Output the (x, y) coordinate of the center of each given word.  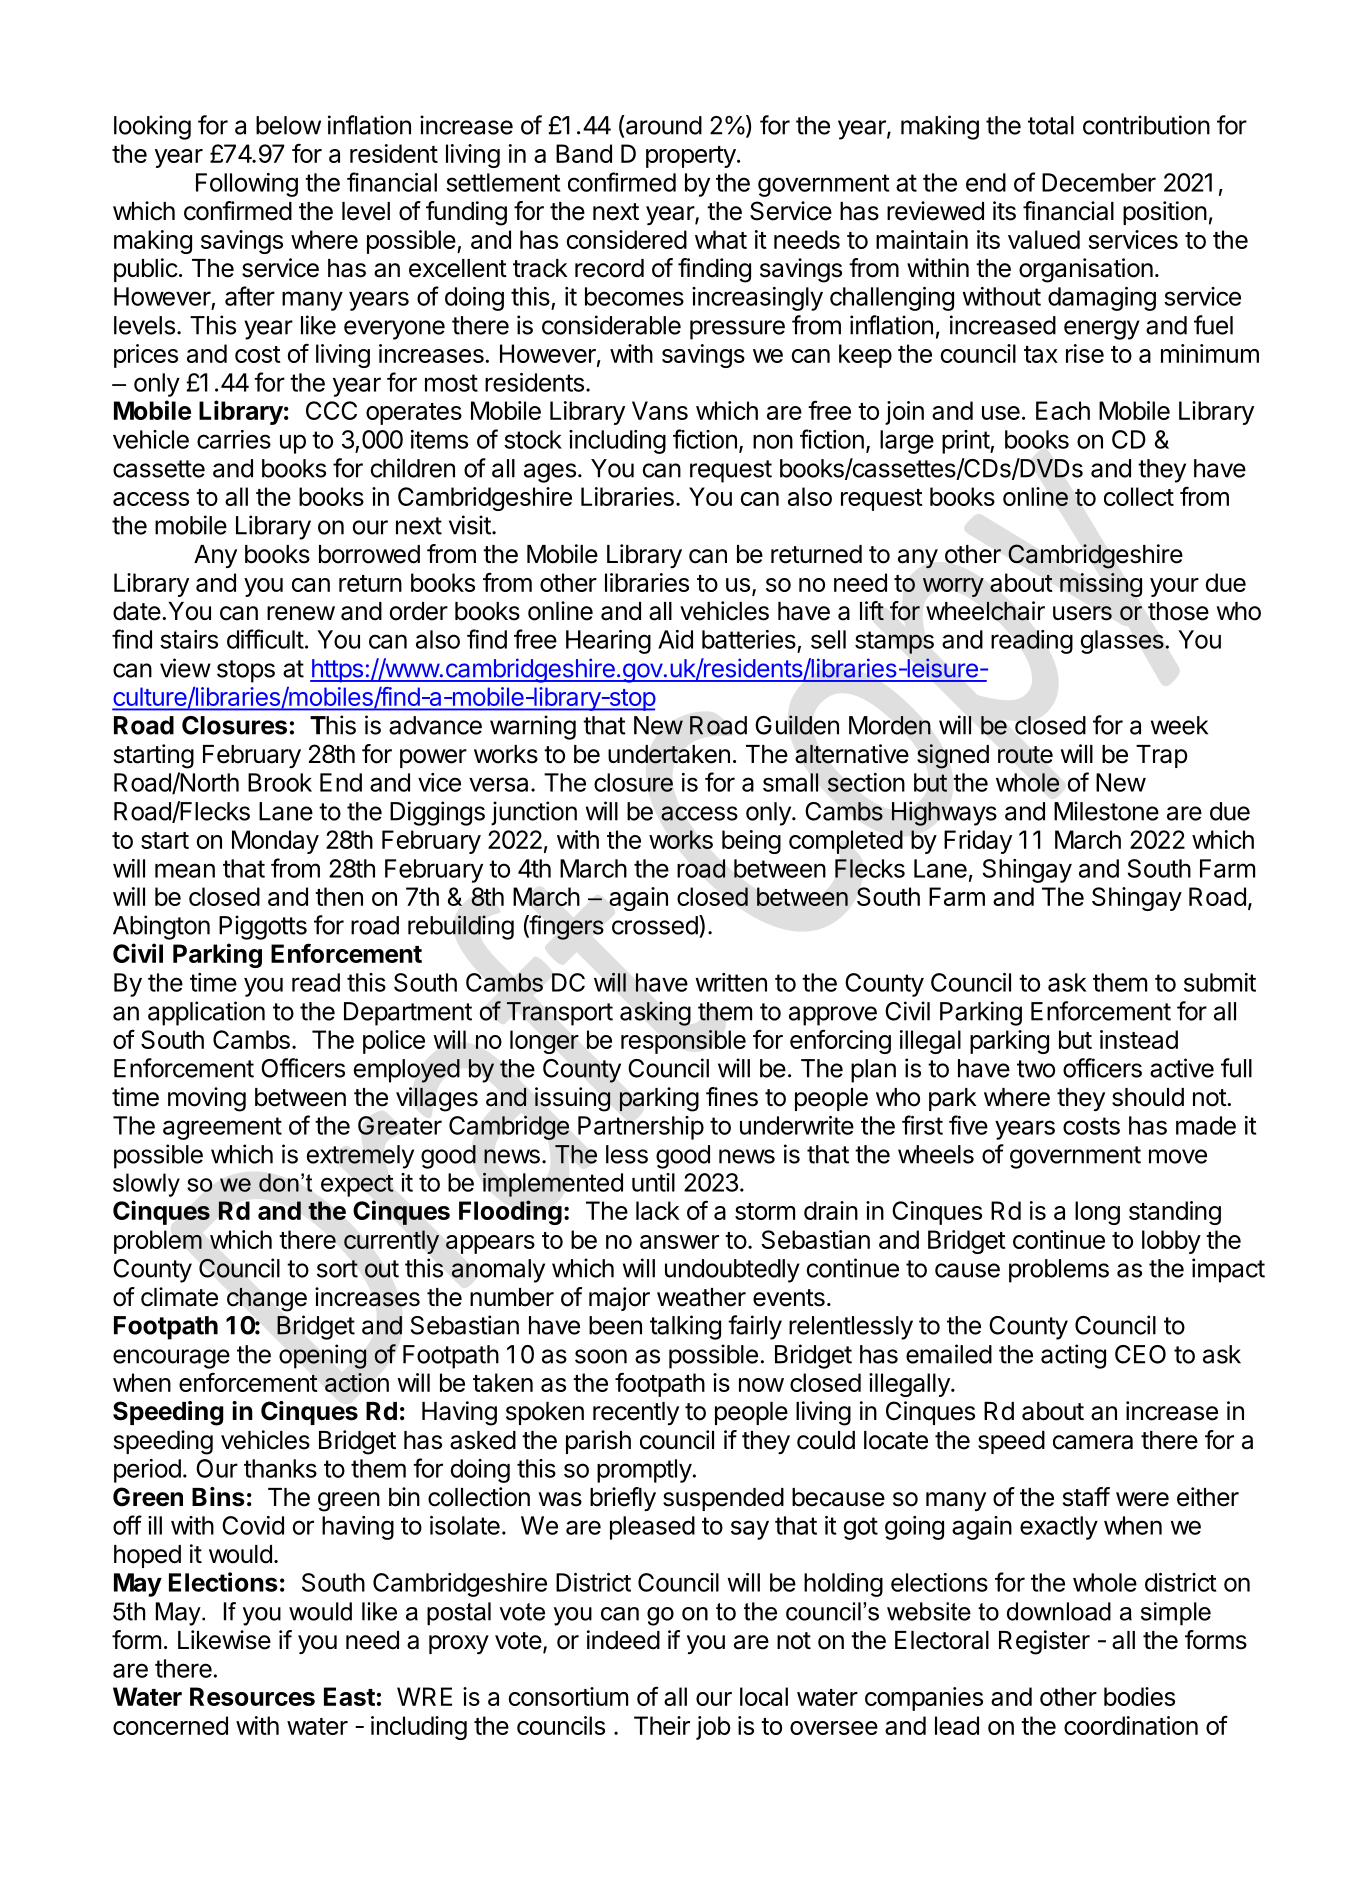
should (1148, 1097)
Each (1063, 410)
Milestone (1106, 811)
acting (1073, 1356)
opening (322, 1356)
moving (207, 1099)
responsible (683, 1042)
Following (247, 185)
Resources (252, 1696)
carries (234, 439)
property (691, 157)
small (791, 782)
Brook (280, 782)
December (1099, 182)
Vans (660, 410)
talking (685, 1327)
